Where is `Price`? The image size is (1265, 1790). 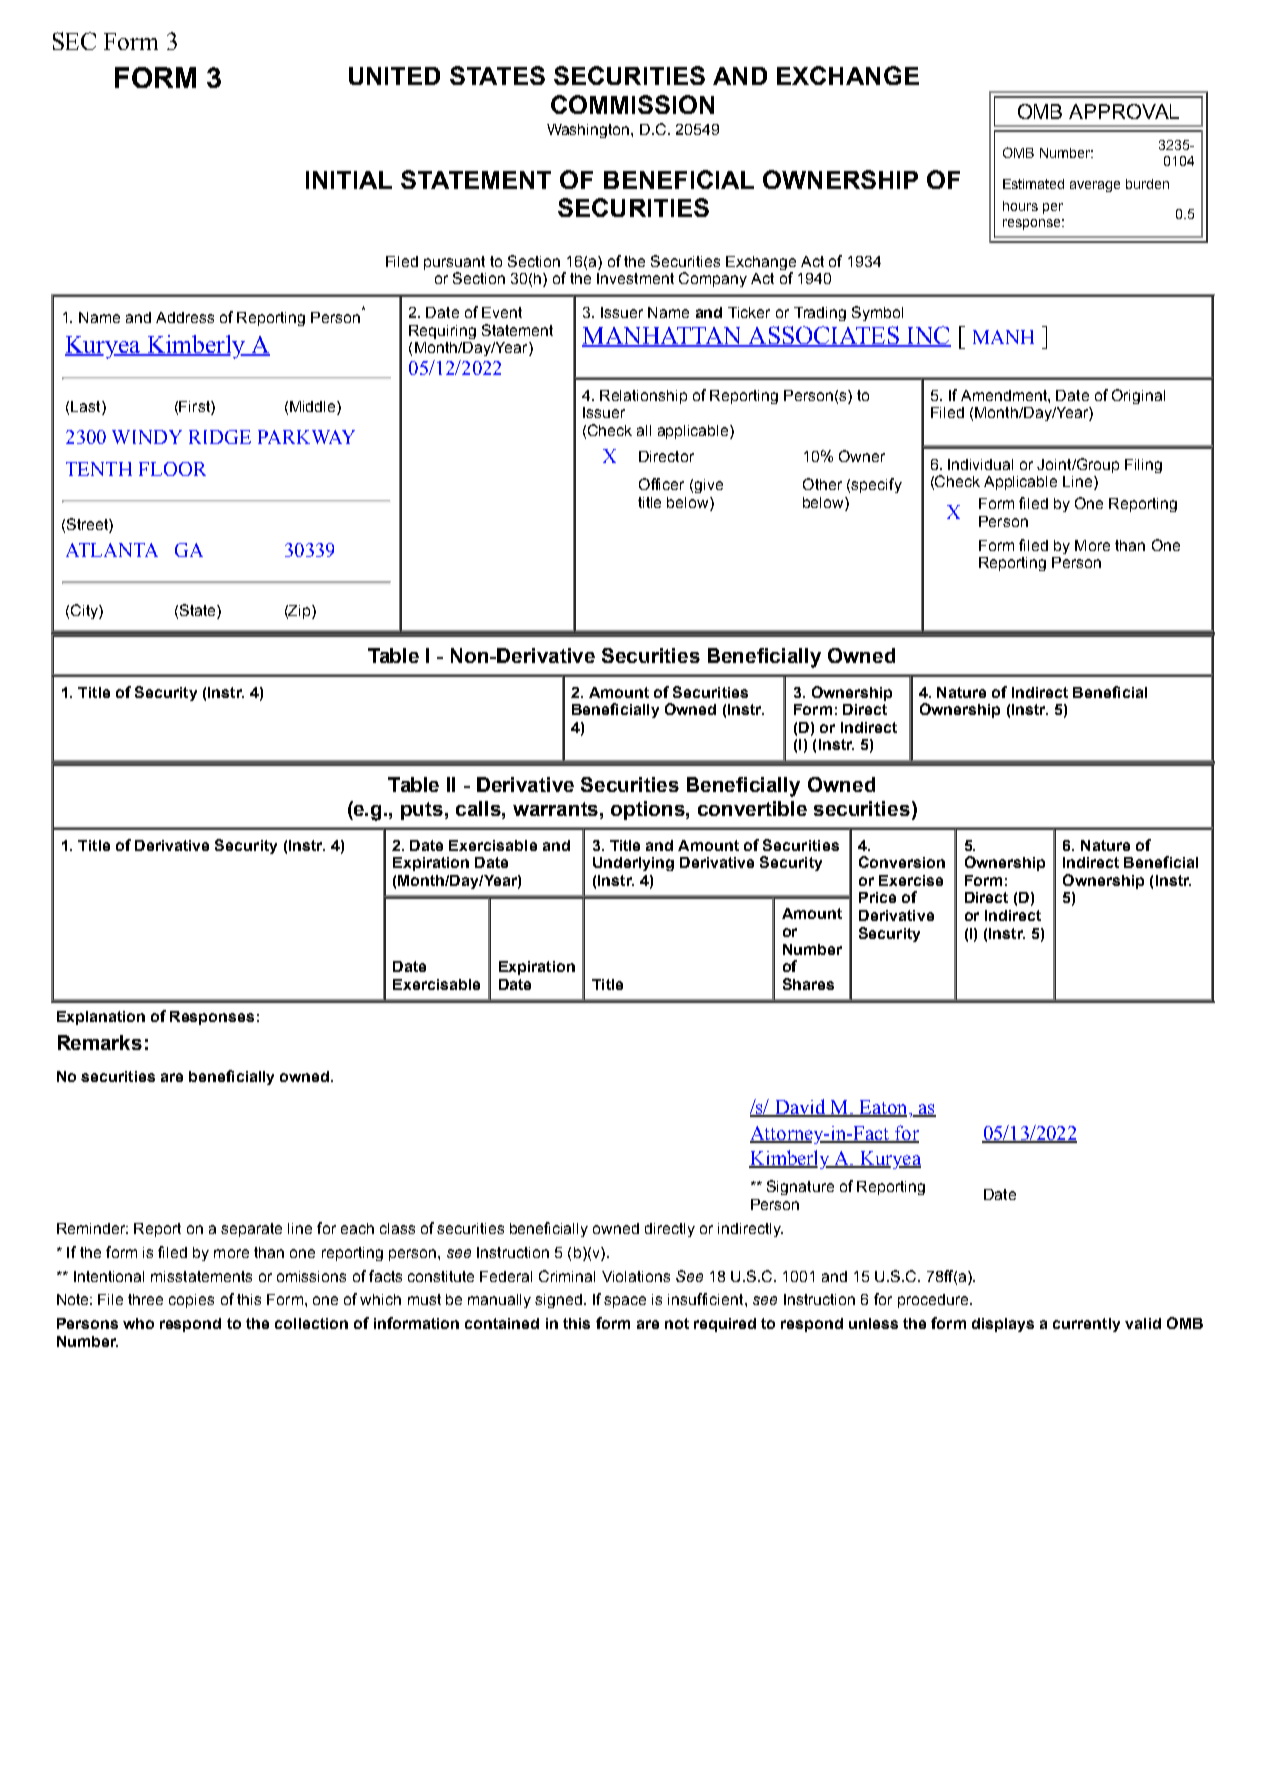 Price is located at coordinates (877, 897).
